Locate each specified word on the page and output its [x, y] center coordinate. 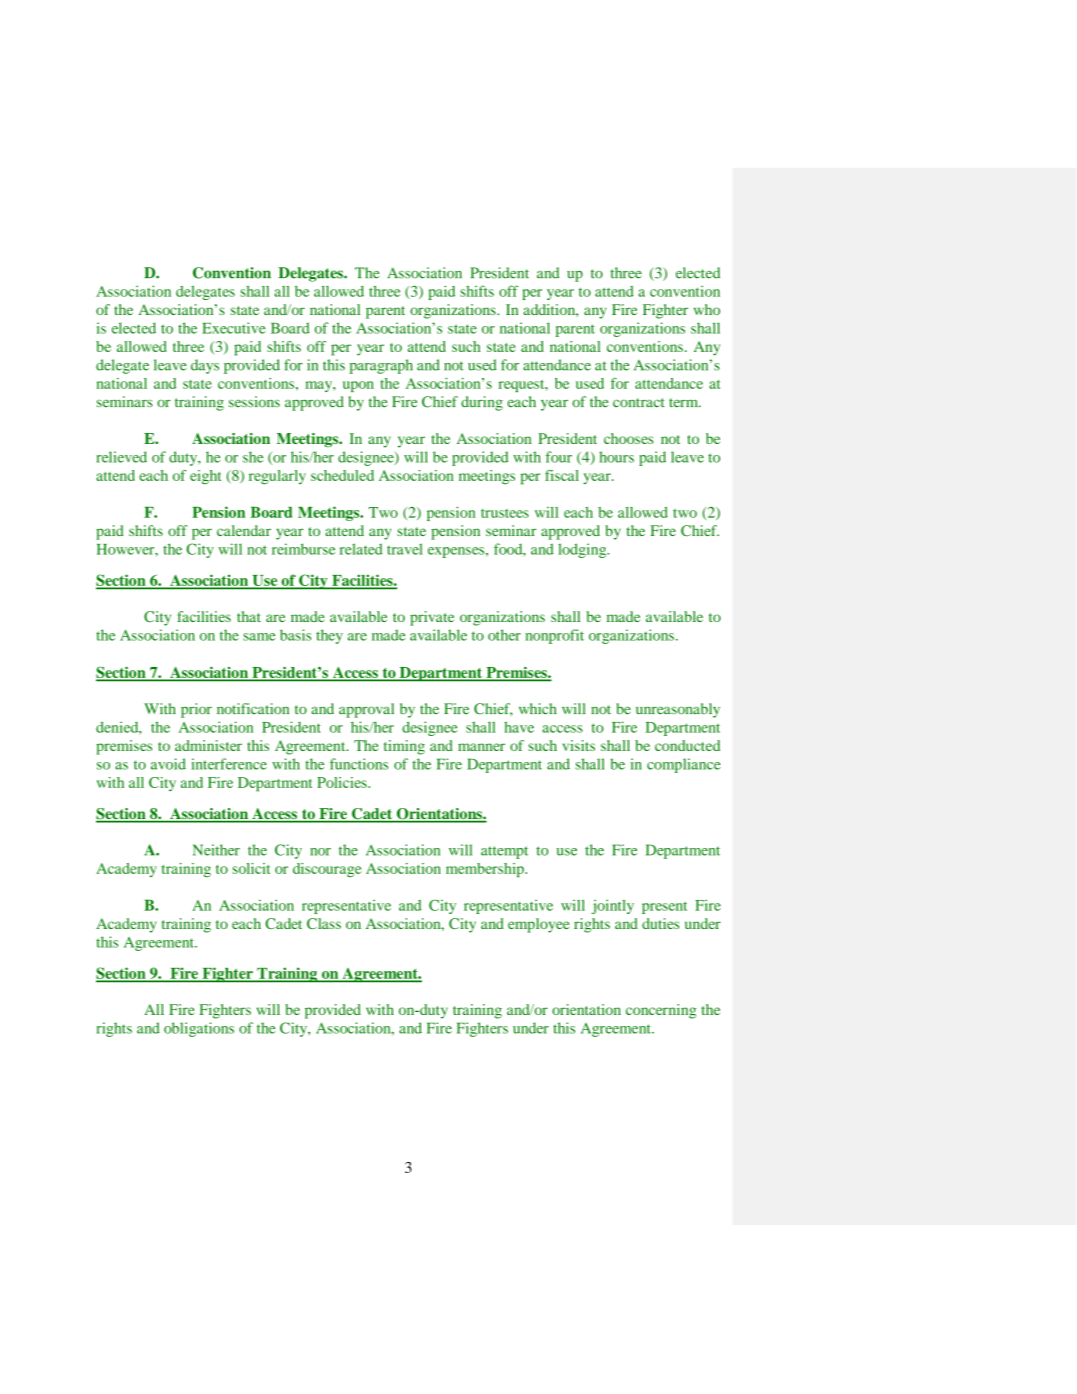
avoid [168, 764]
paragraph [381, 366]
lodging [583, 550]
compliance [684, 765]
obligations [199, 1029]
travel [405, 549]
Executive [234, 328]
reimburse [303, 549]
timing [404, 747]
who [707, 309]
